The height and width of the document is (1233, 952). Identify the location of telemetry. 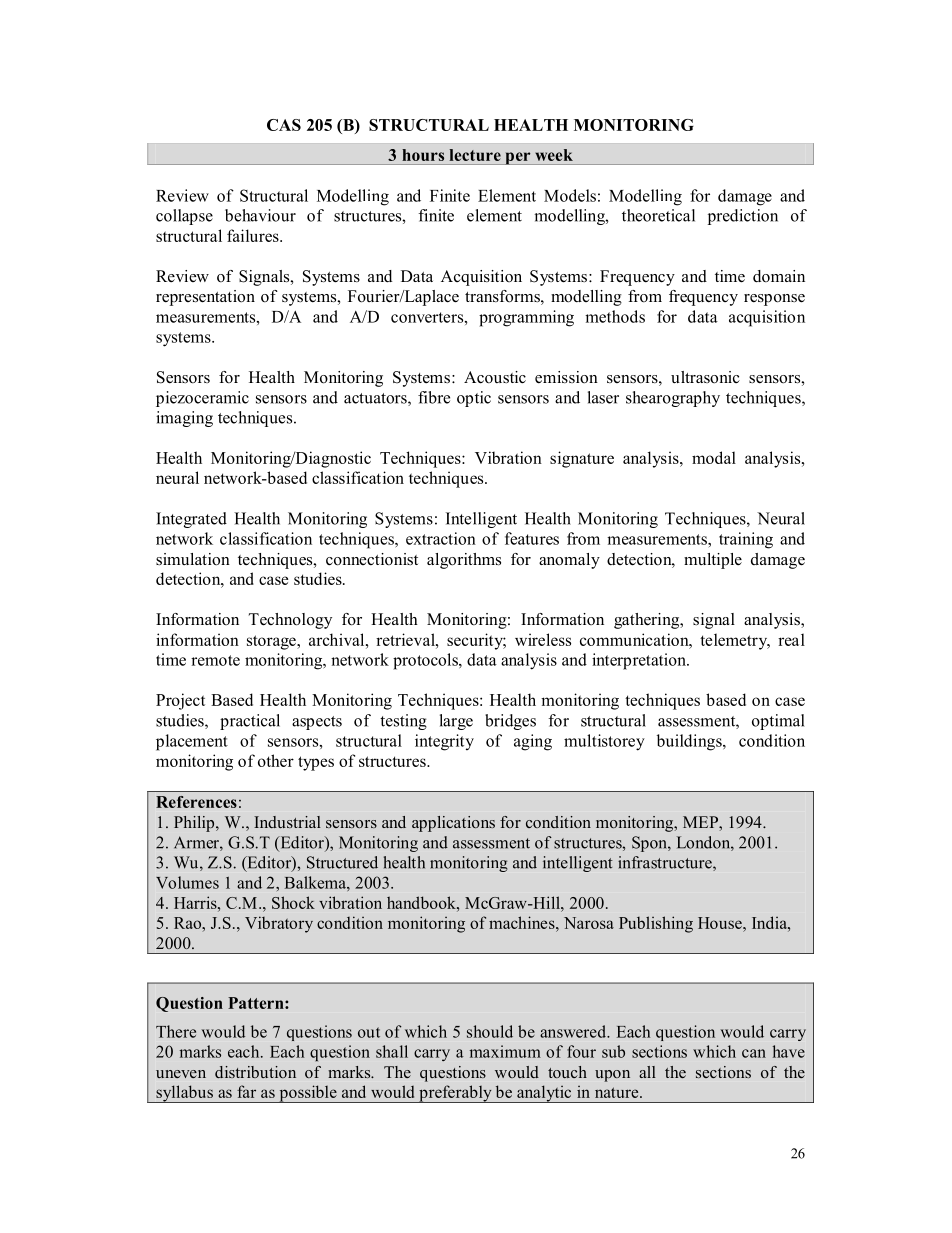
(735, 641).
